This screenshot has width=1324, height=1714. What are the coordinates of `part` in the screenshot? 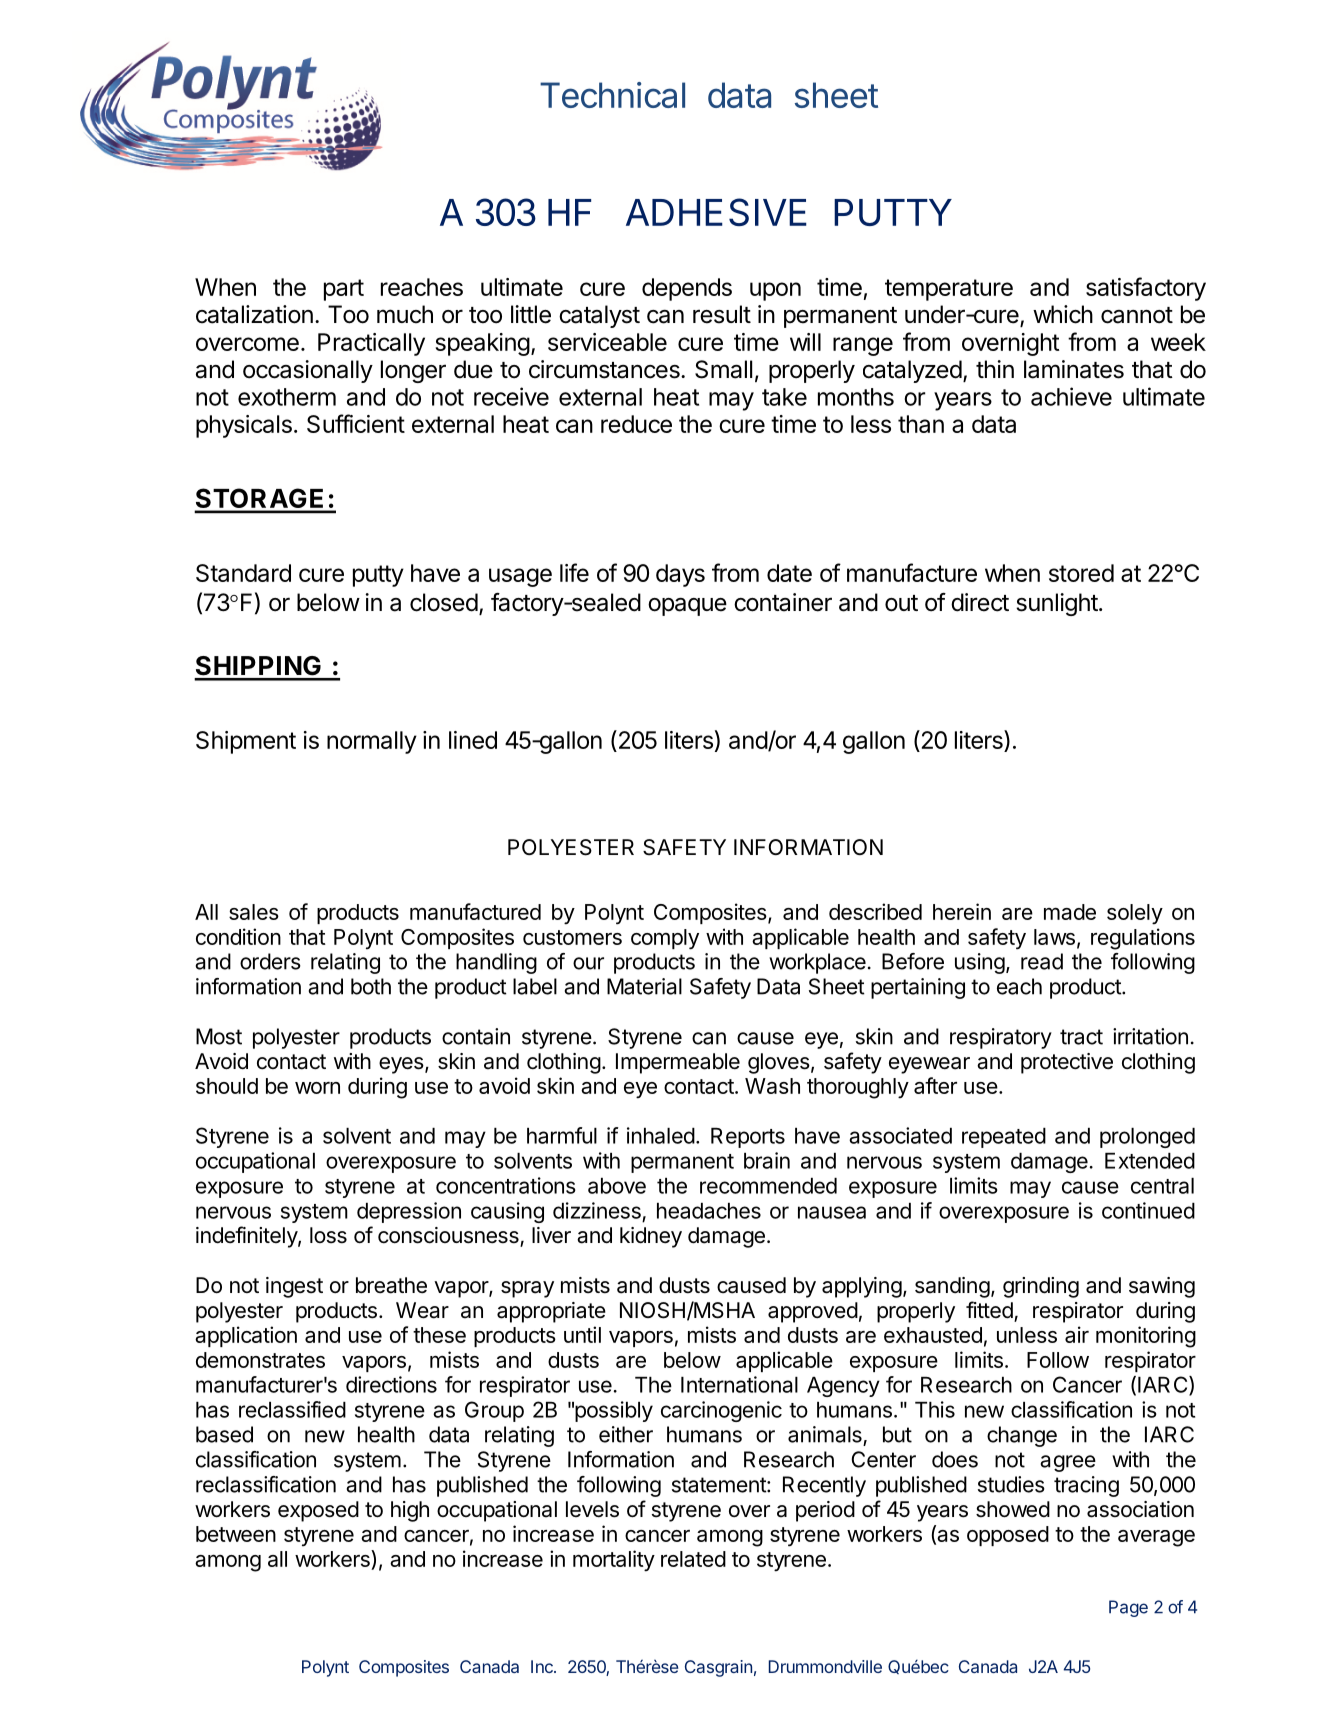 It's located at (344, 290).
